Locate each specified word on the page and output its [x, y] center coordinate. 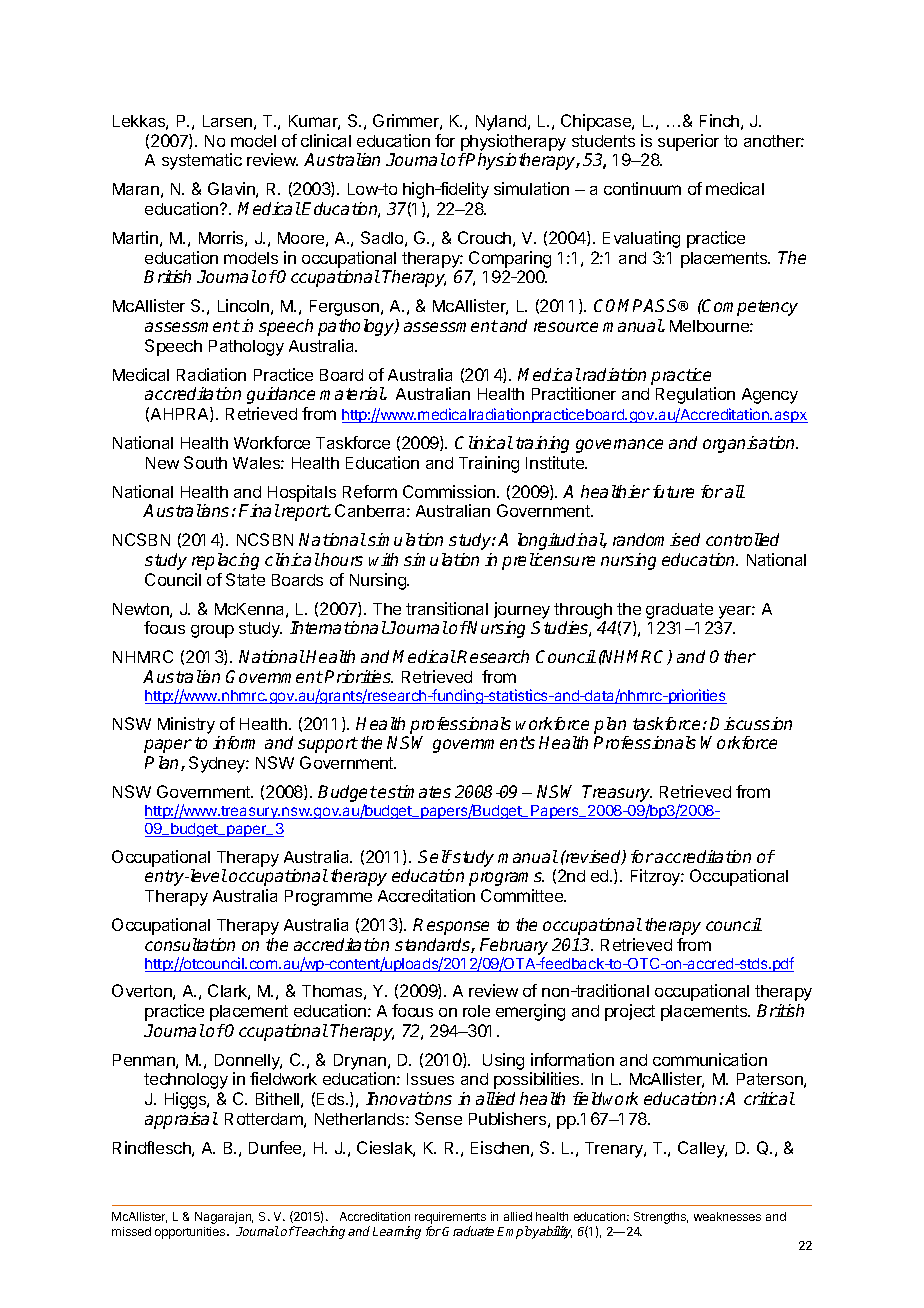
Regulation [695, 395]
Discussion [751, 723]
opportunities [191, 1233]
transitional [447, 608]
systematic [202, 161]
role [476, 1011]
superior [688, 142]
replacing [225, 561]
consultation [190, 944]
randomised [656, 539]
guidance [281, 395]
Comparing [510, 259]
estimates [414, 791]
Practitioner [574, 393]
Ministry [186, 725]
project [630, 1012]
